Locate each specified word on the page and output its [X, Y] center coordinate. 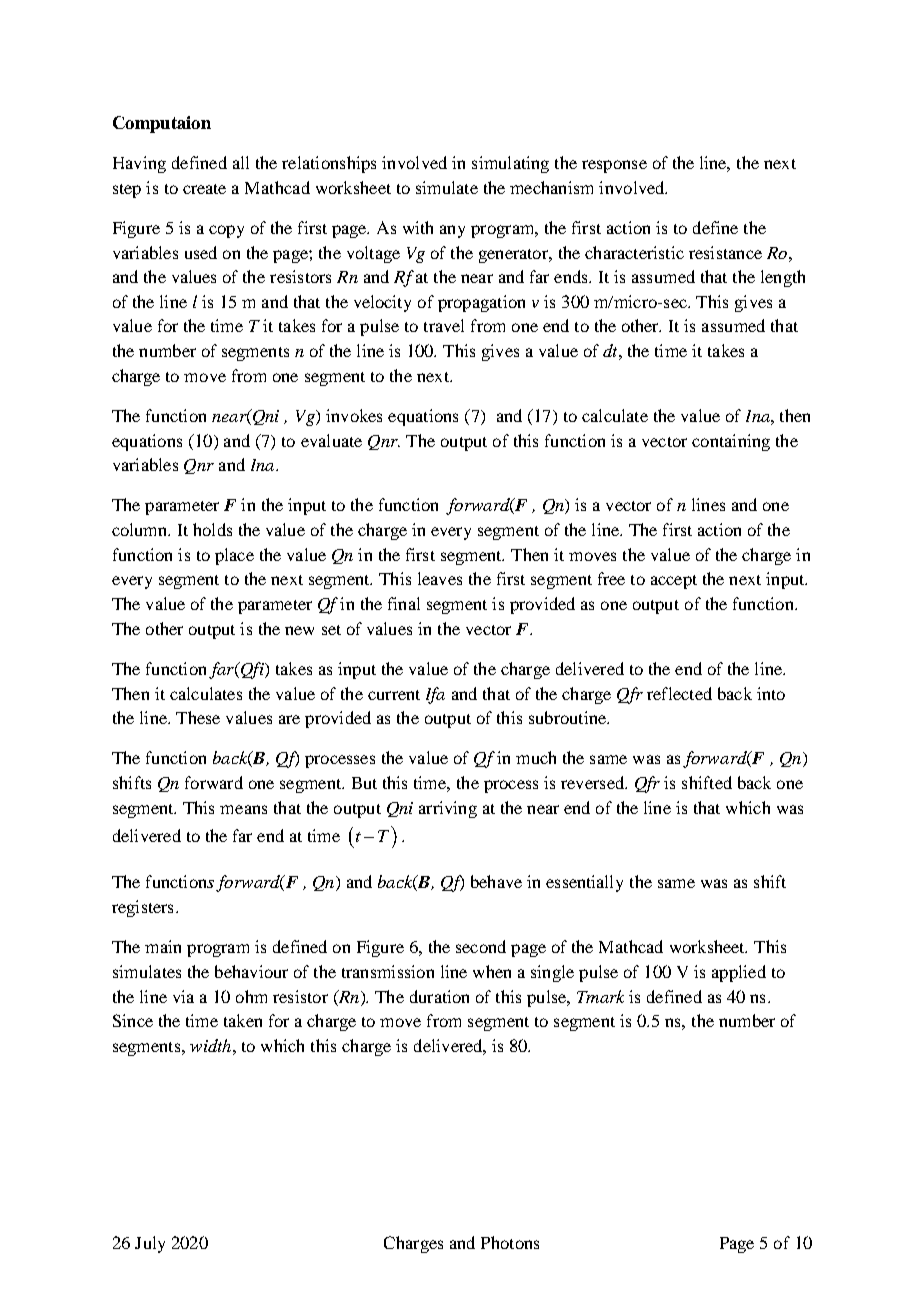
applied [739, 973]
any [452, 231]
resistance [725, 252]
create [204, 189]
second [481, 946]
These [198, 717]
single [552, 973]
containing [731, 442]
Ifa [435, 695]
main [163, 946]
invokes [354, 415]
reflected [679, 693]
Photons [510, 1242]
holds [212, 529]
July [150, 1244]
